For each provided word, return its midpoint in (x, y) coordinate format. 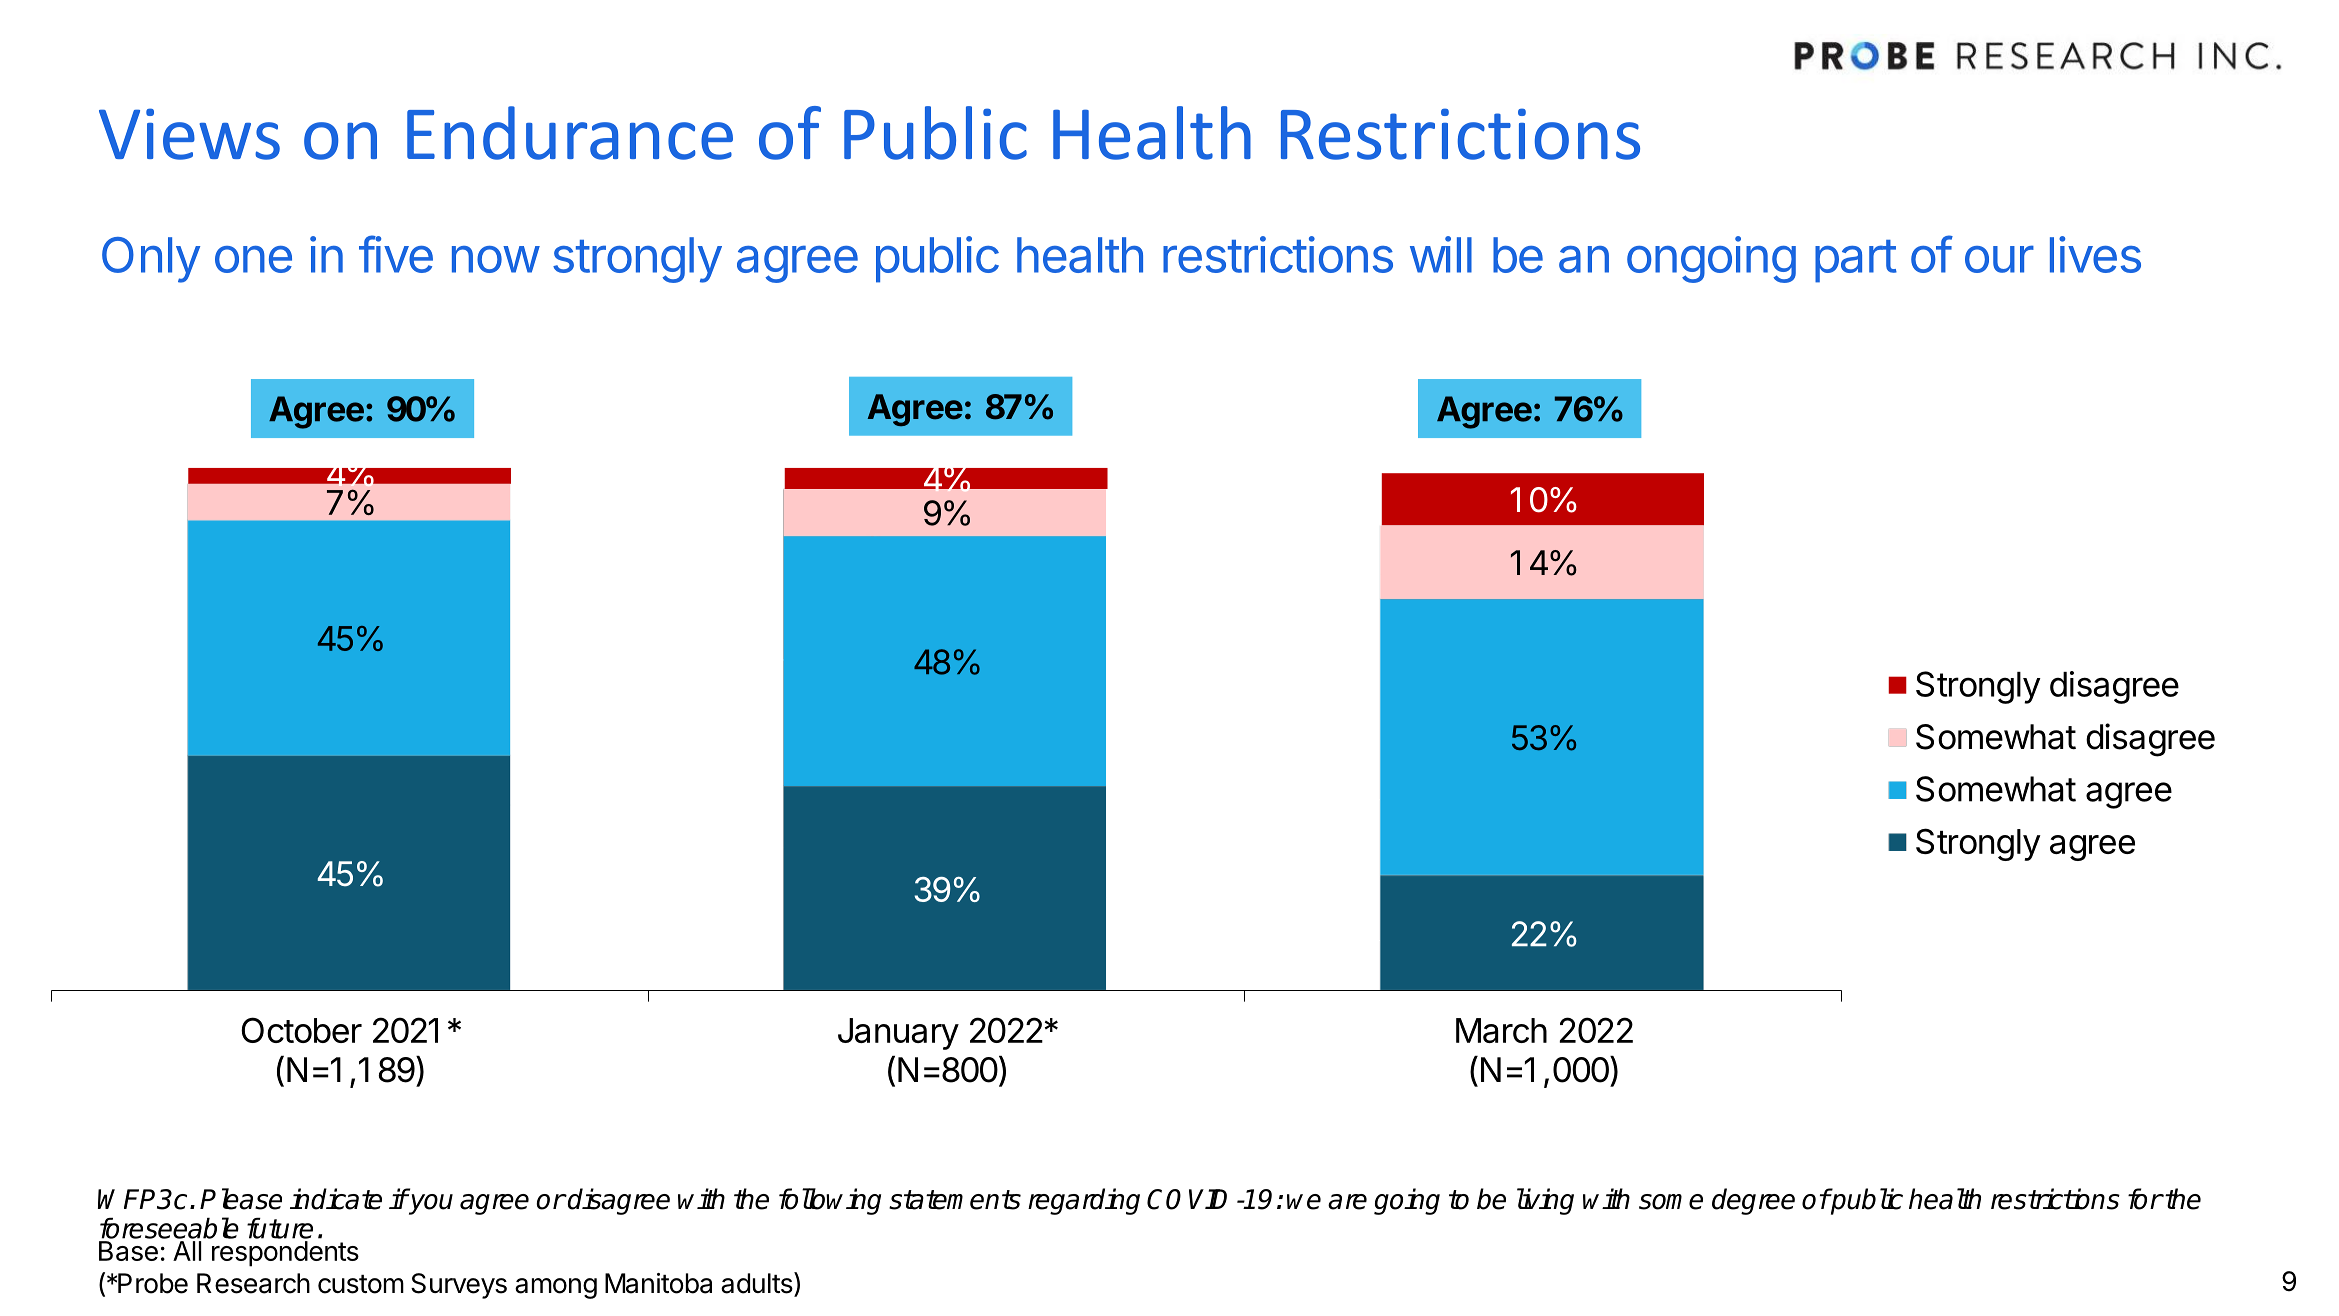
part (1856, 261)
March (1501, 1030)
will (1441, 254)
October (301, 1030)
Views (189, 134)
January (898, 1034)
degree (1753, 1201)
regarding (1084, 1201)
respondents (285, 1254)
